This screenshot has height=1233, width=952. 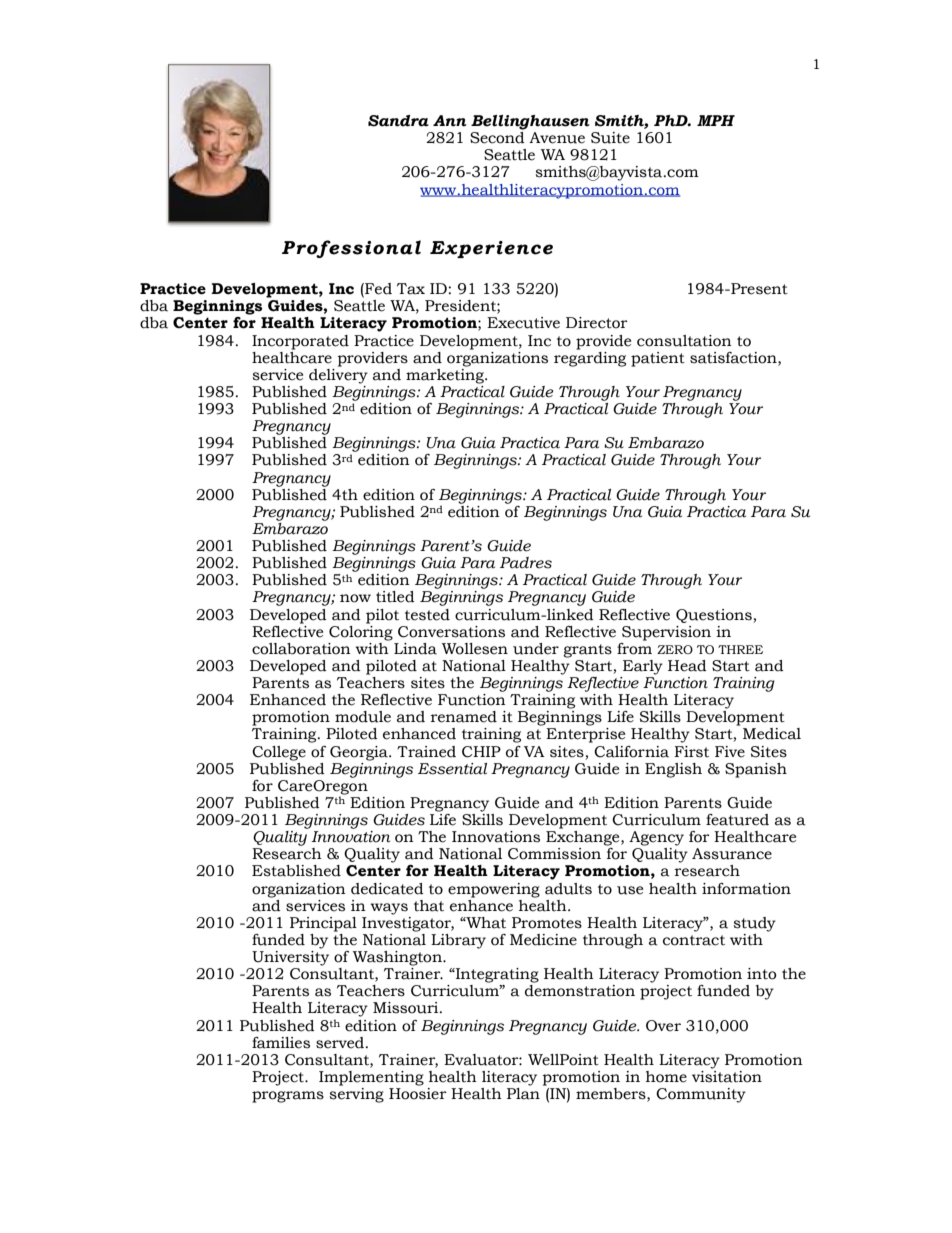 I want to click on now, so click(x=355, y=598).
